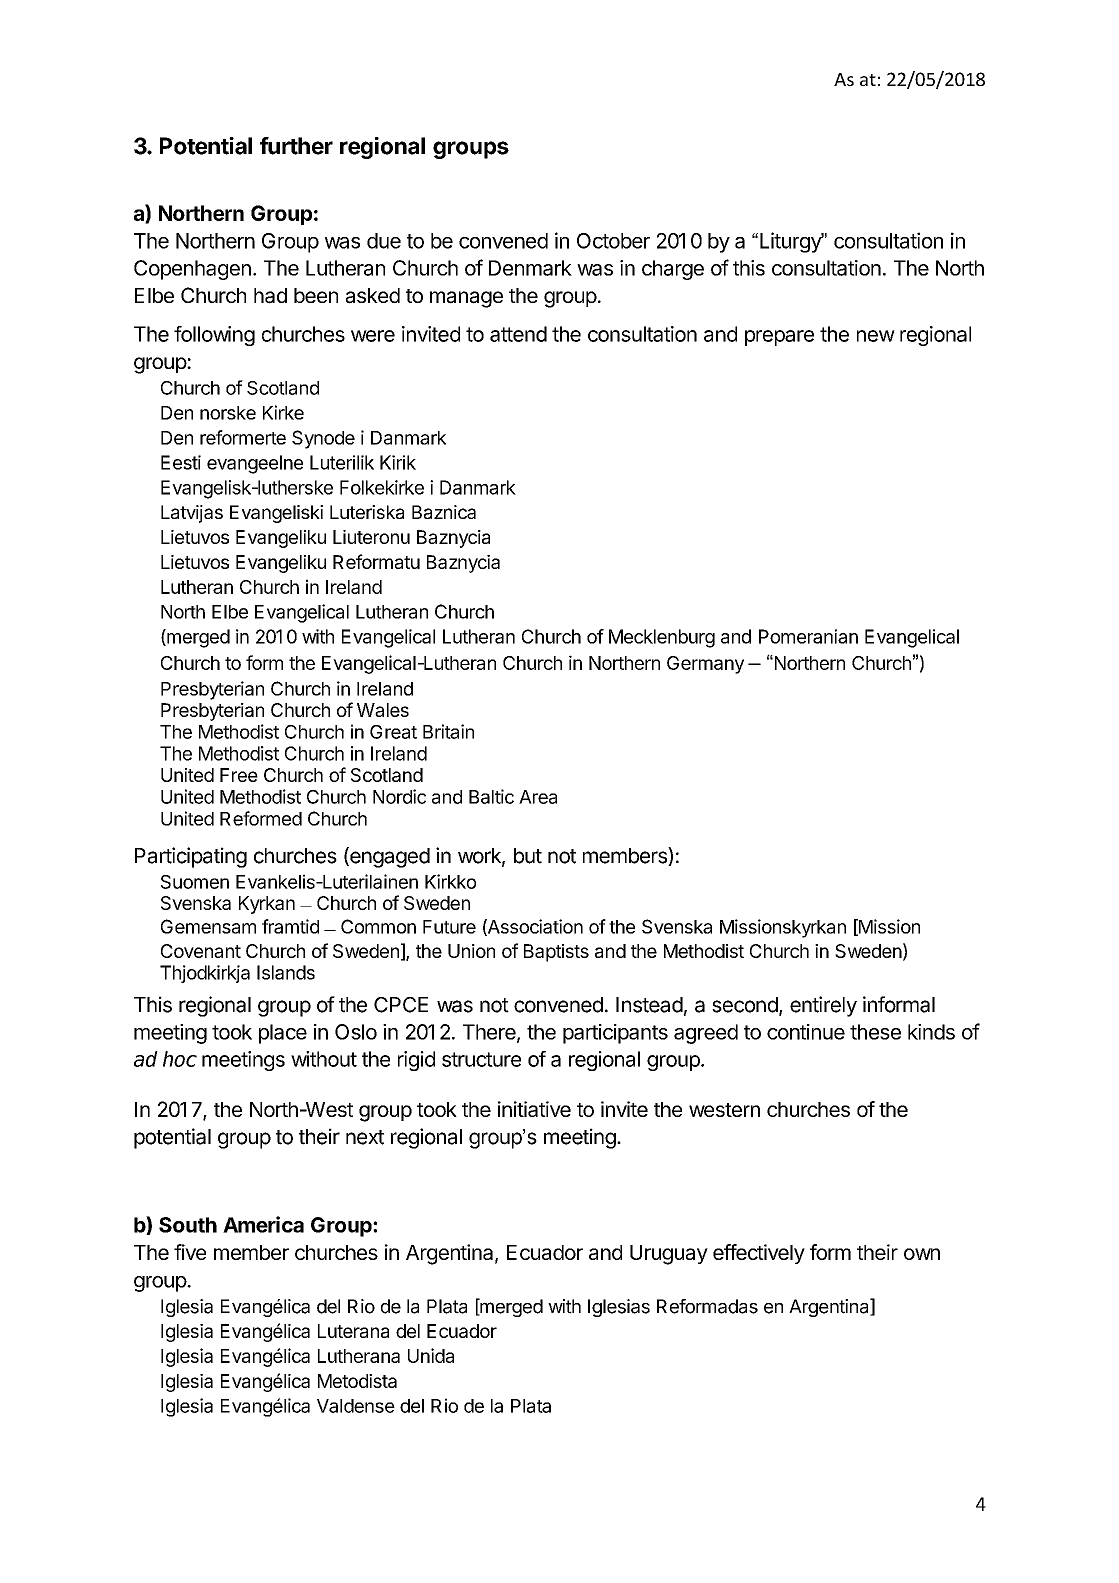 The image size is (1119, 1583). What do you see at coordinates (613, 241) in the document?
I see `October` at bounding box center [613, 241].
